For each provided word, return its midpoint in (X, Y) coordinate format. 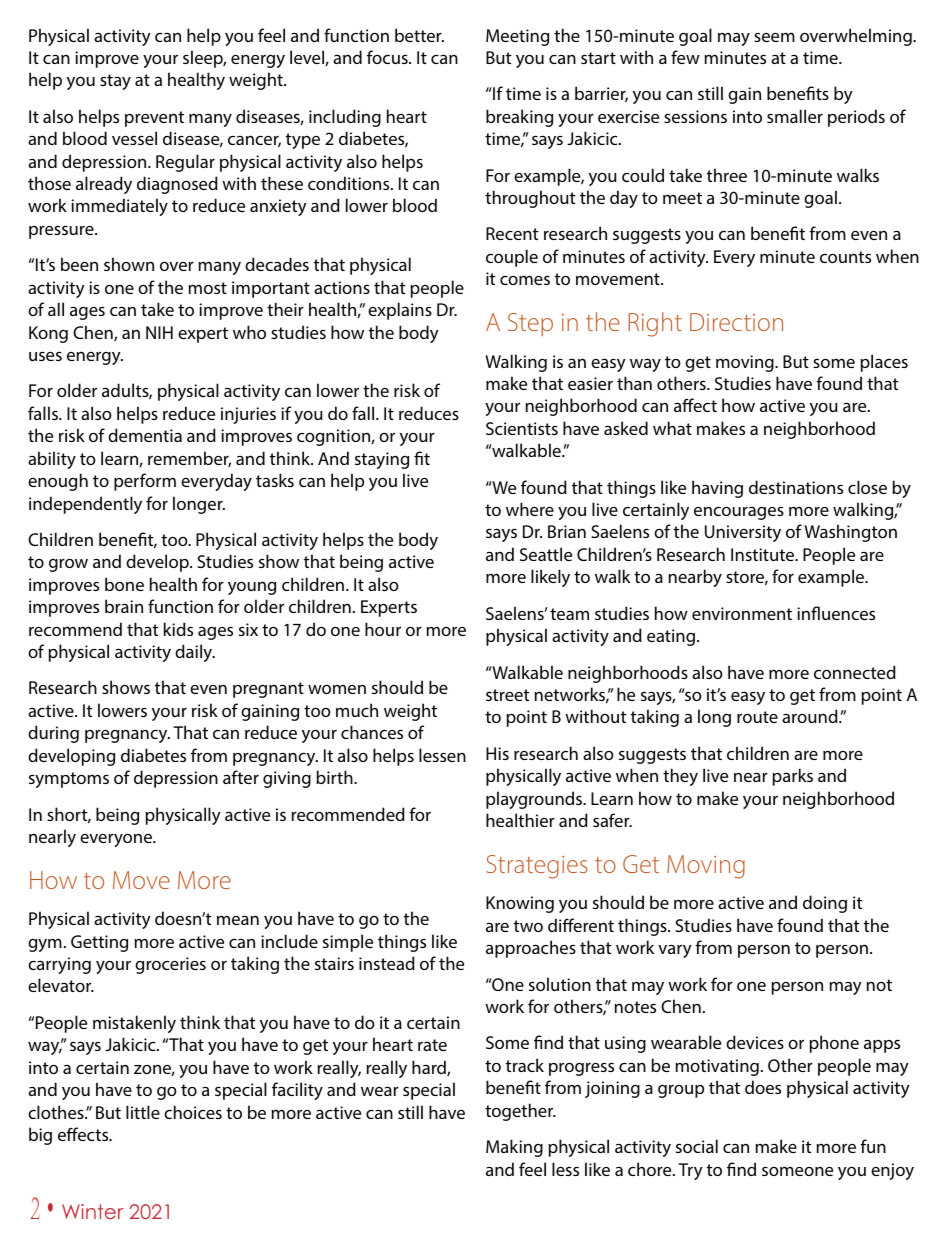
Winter (92, 1211)
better (419, 35)
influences (836, 613)
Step (530, 324)
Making (514, 1148)
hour (383, 629)
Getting (99, 943)
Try (690, 1171)
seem (774, 37)
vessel (134, 138)
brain (124, 606)
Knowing (520, 904)
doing (825, 904)
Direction (736, 322)
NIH (159, 332)
